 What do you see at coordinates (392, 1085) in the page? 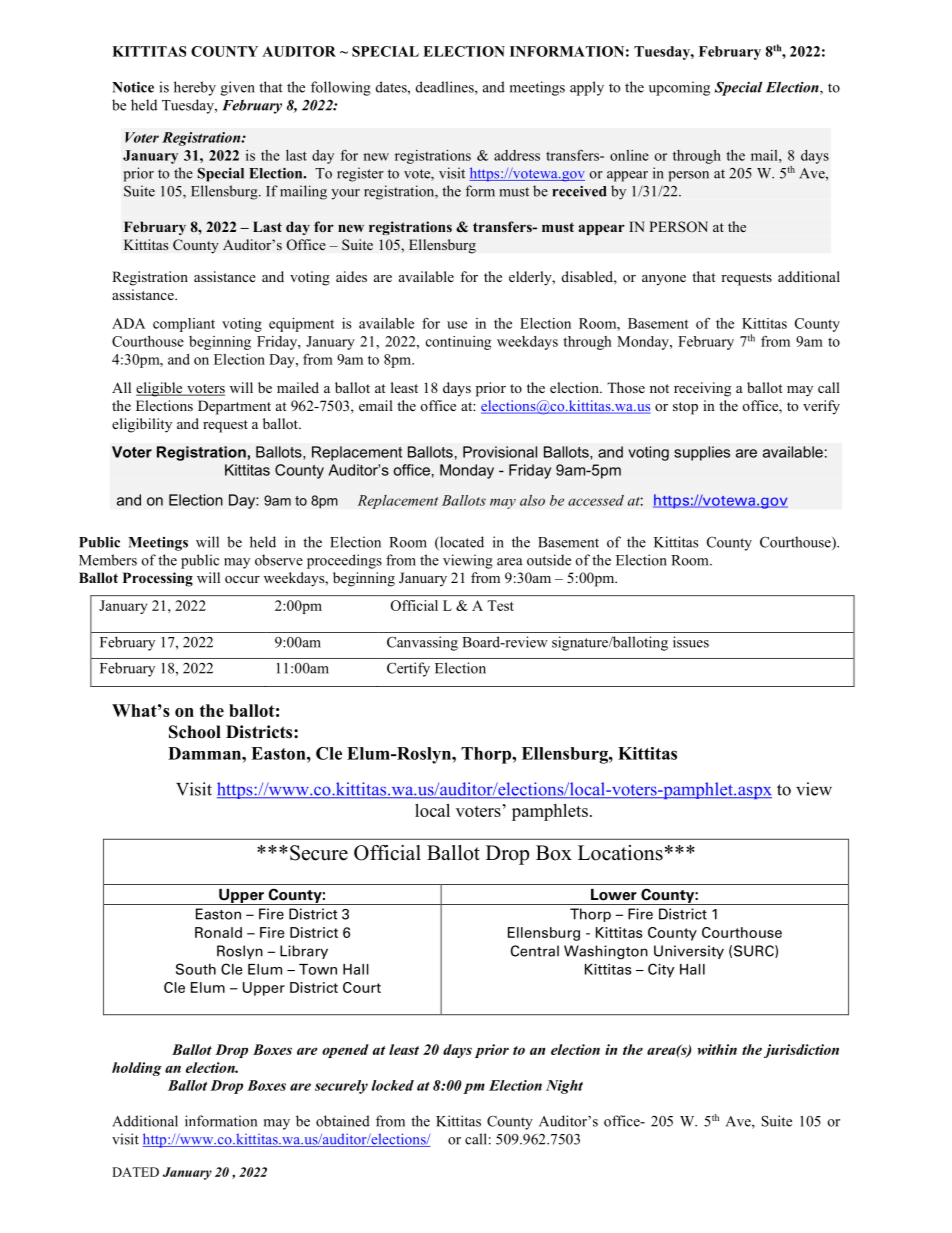
I see `locked` at bounding box center [392, 1085].
